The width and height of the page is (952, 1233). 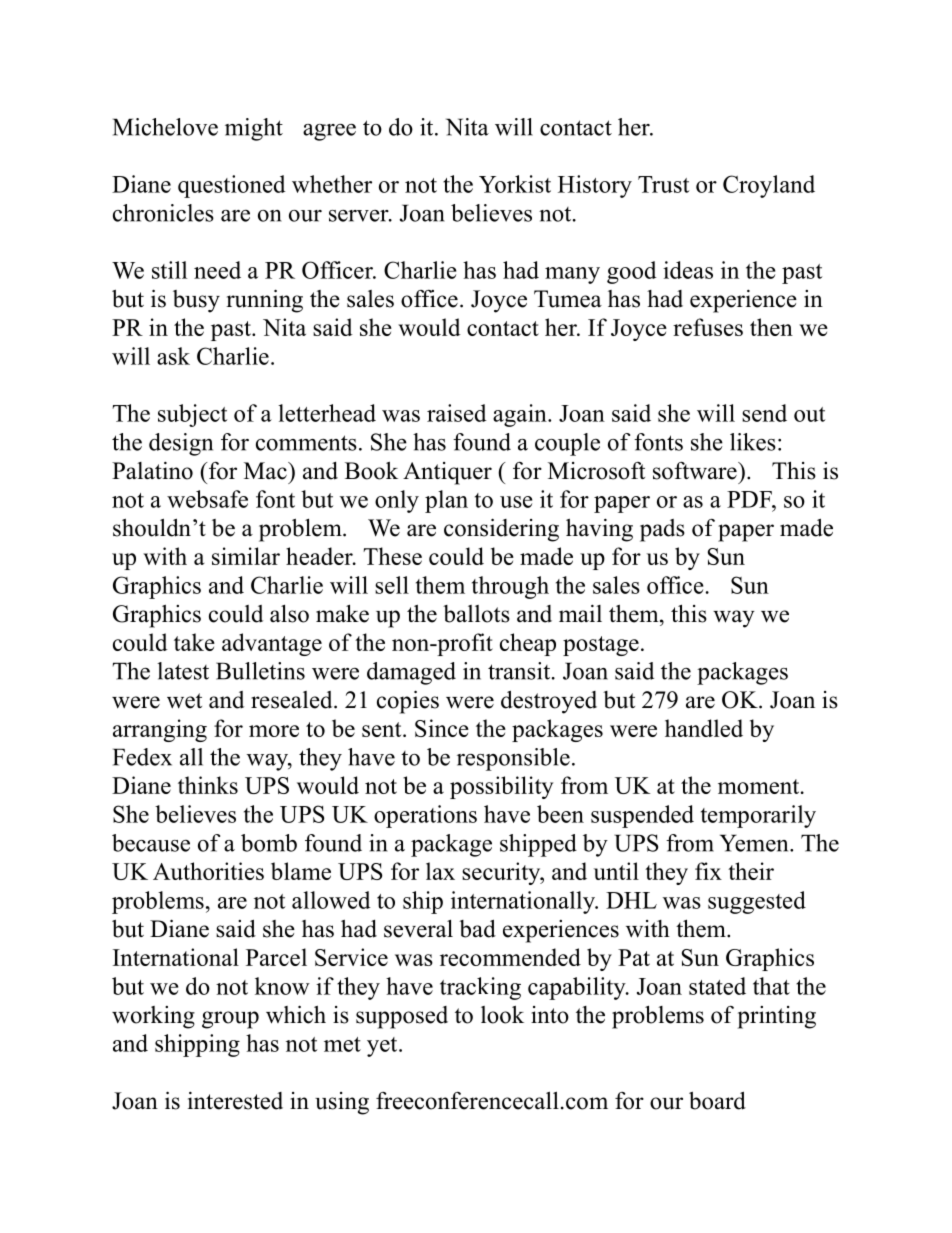 What do you see at coordinates (232, 186) in the page?
I see `questioned` at bounding box center [232, 186].
